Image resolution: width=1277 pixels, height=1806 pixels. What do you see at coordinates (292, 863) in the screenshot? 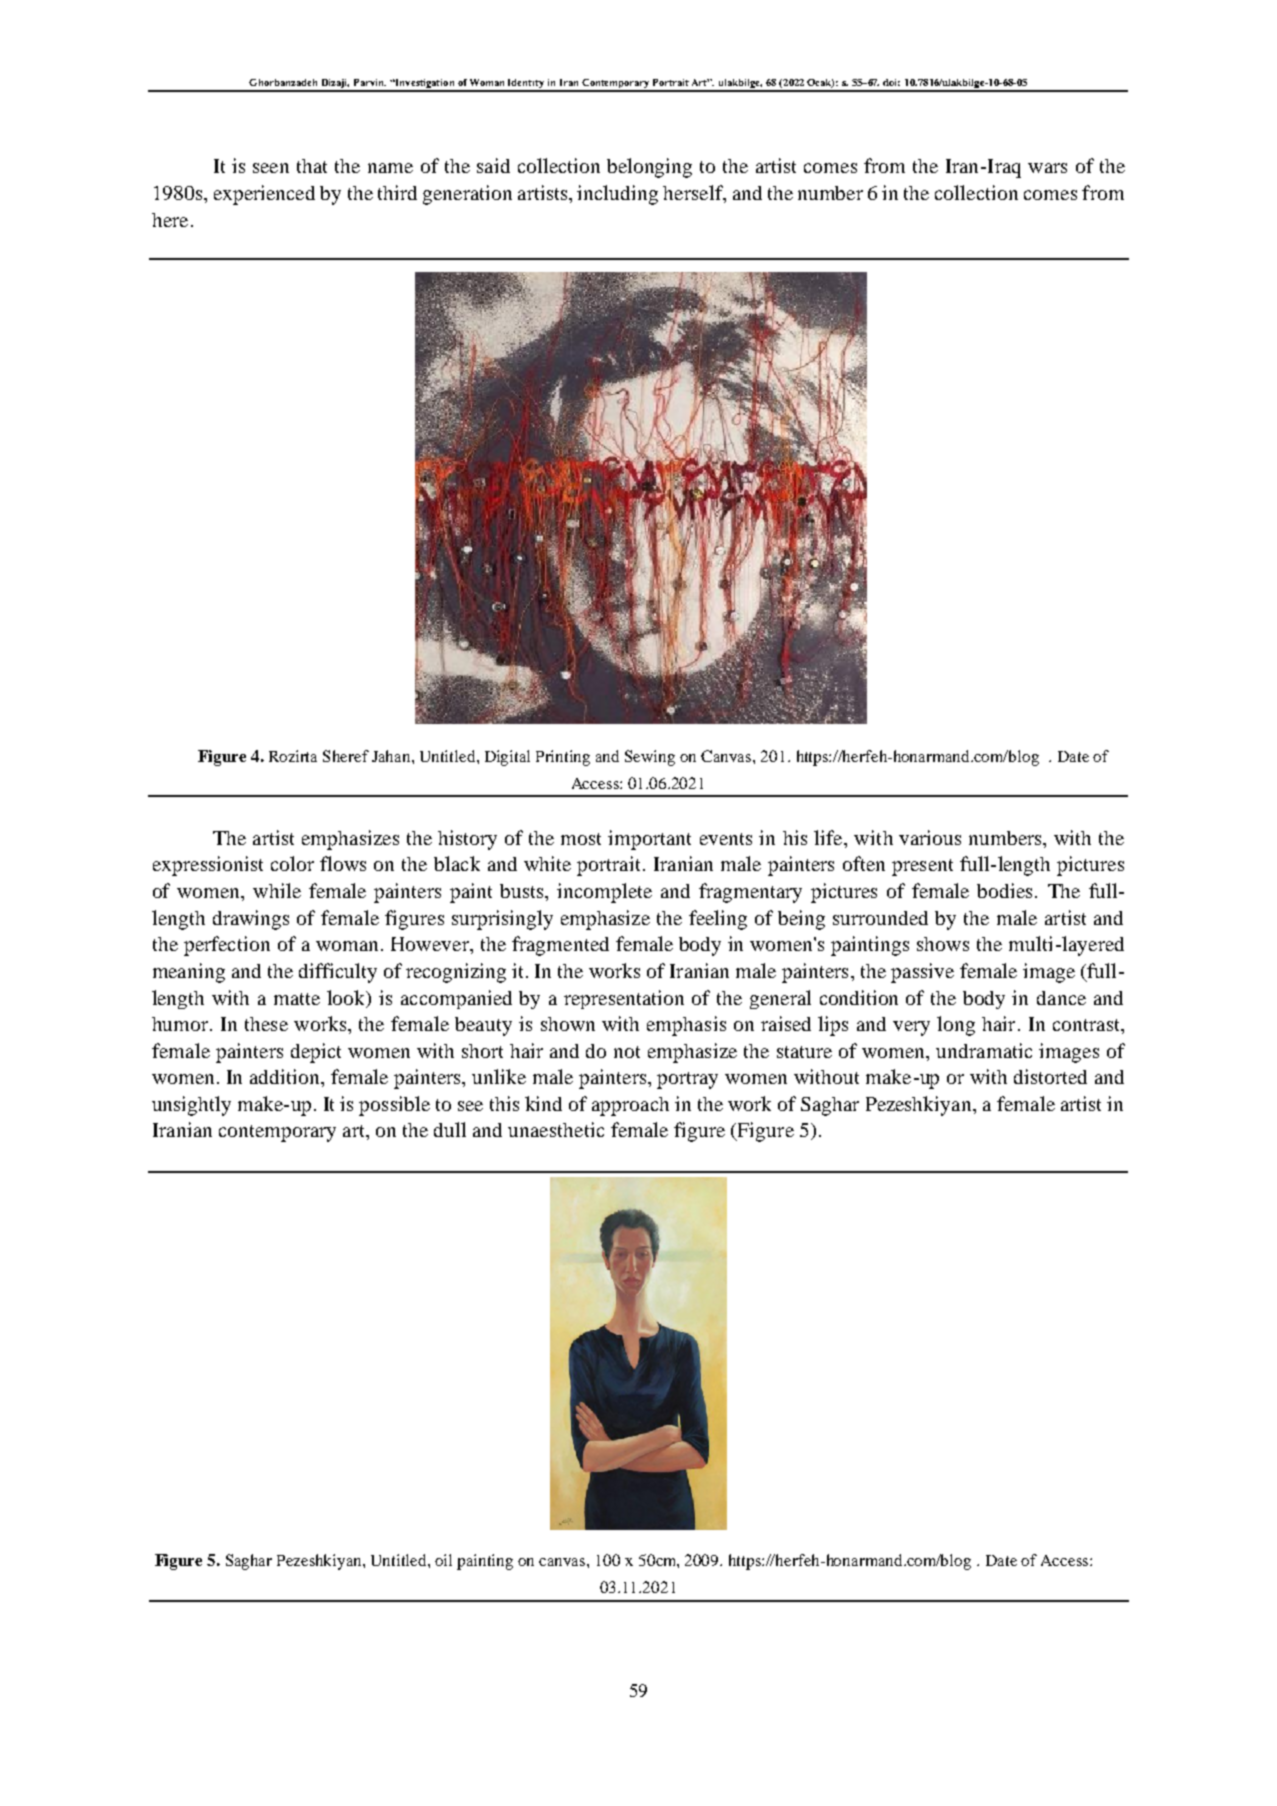
I see `color` at bounding box center [292, 863].
